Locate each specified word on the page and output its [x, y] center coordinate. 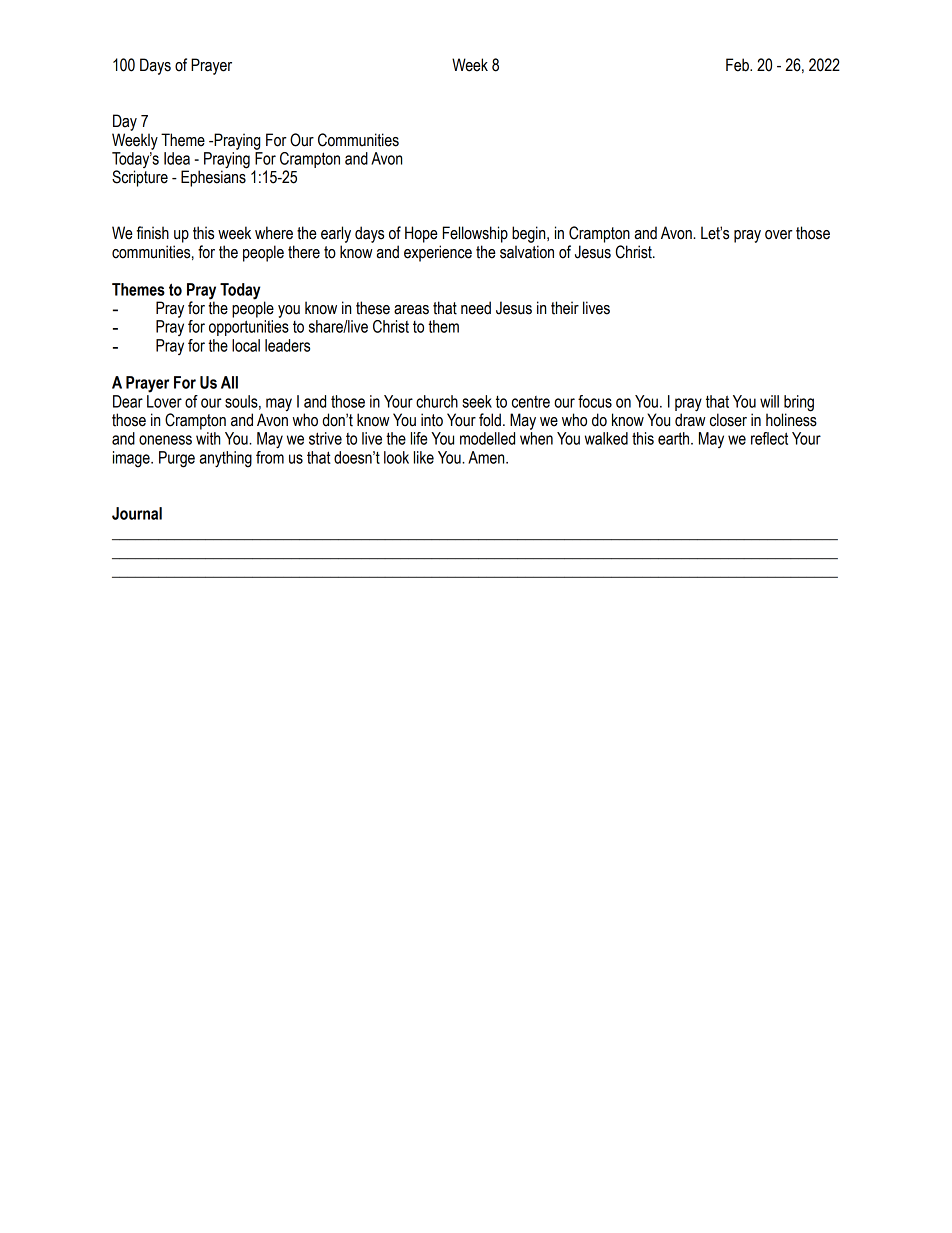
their [565, 308]
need [476, 308]
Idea [177, 158]
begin [530, 234]
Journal [137, 513]
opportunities [249, 328]
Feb [738, 65]
